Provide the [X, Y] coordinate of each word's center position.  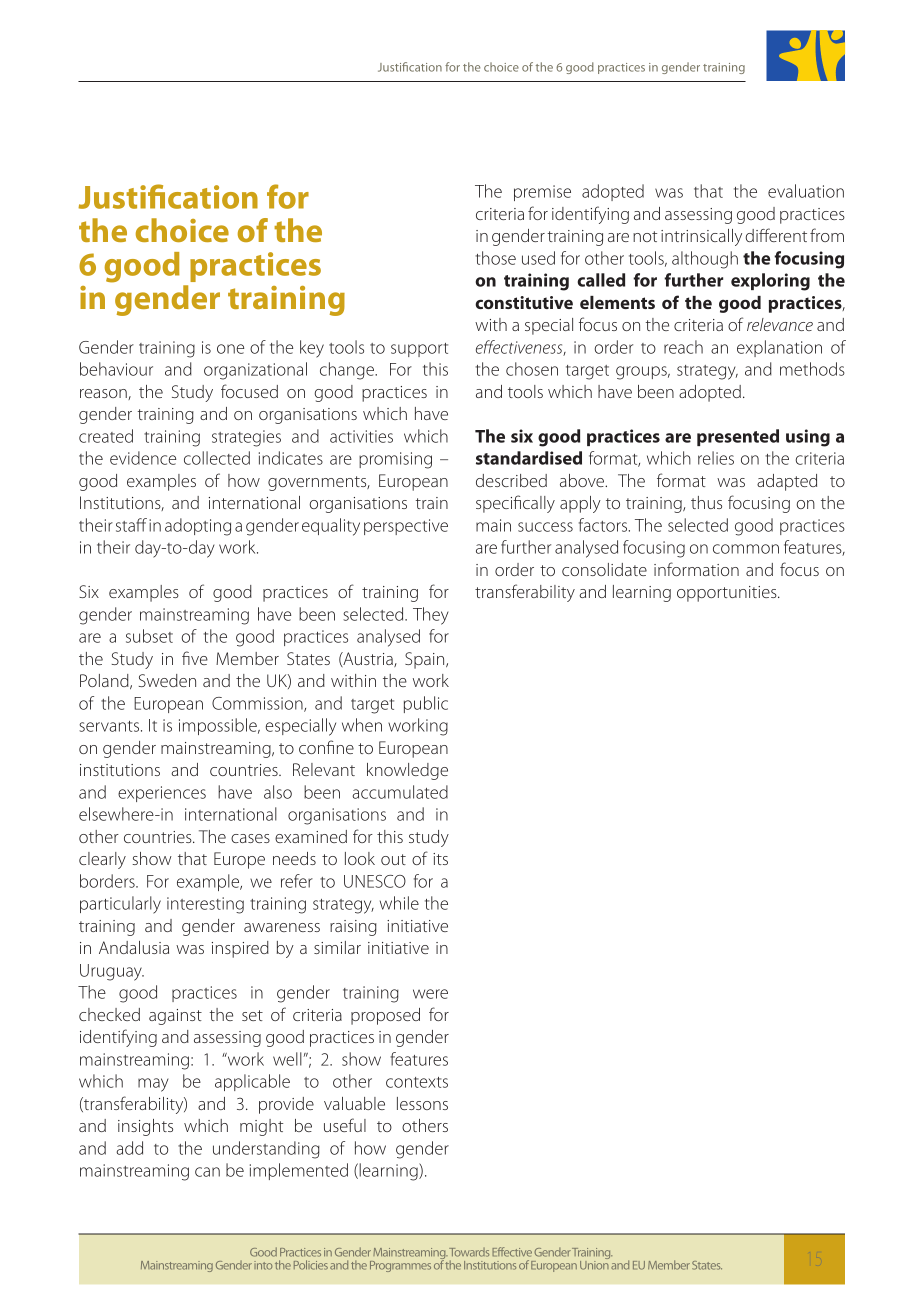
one [230, 349]
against [175, 1017]
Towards [469, 1252]
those [495, 258]
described [511, 480]
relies [716, 458]
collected [217, 458]
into [263, 1265]
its [440, 859]
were [430, 994]
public [426, 704]
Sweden [167, 680]
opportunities [728, 594]
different [776, 235]
